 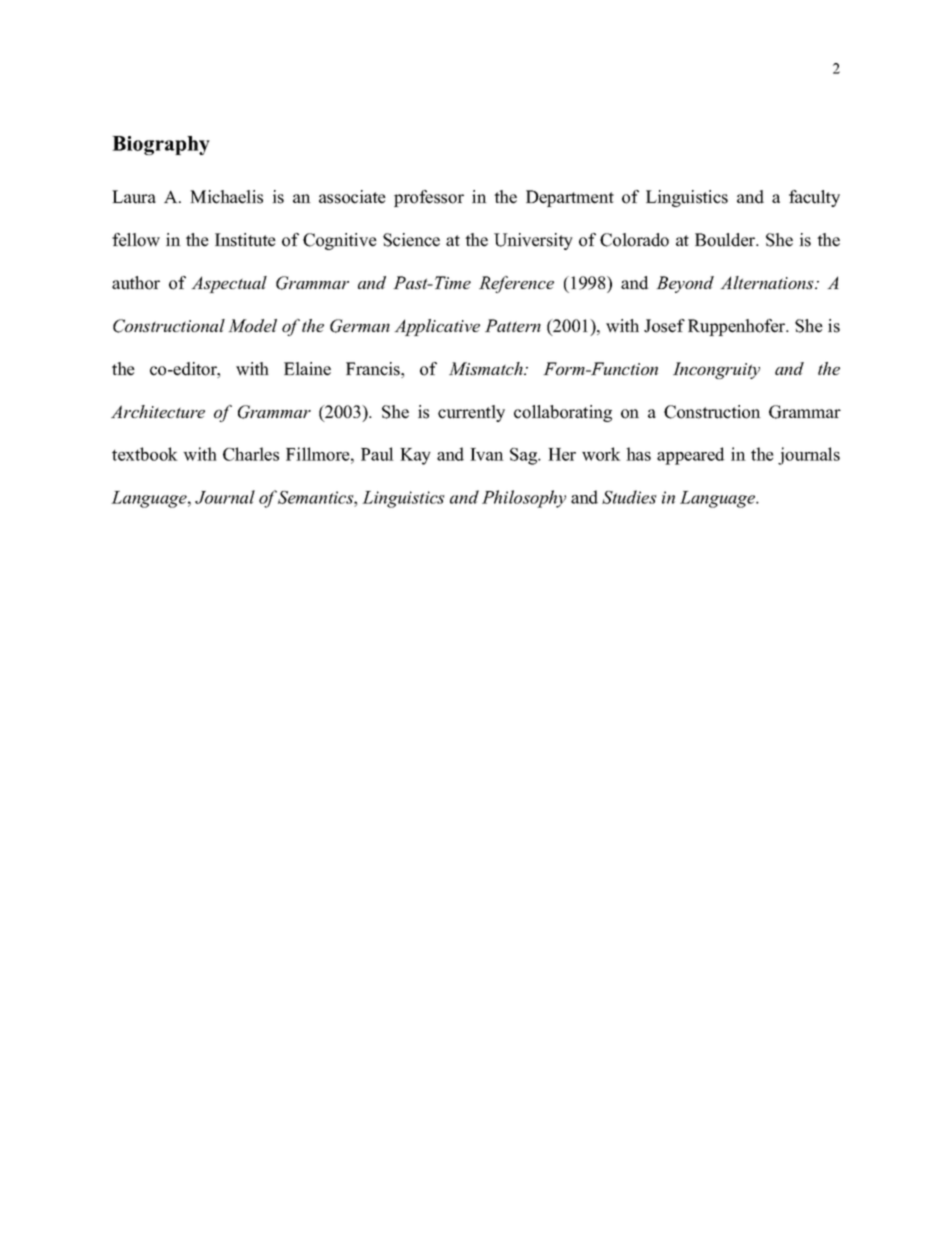 What do you see at coordinates (161, 145) in the image?
I see `Biography` at bounding box center [161, 145].
